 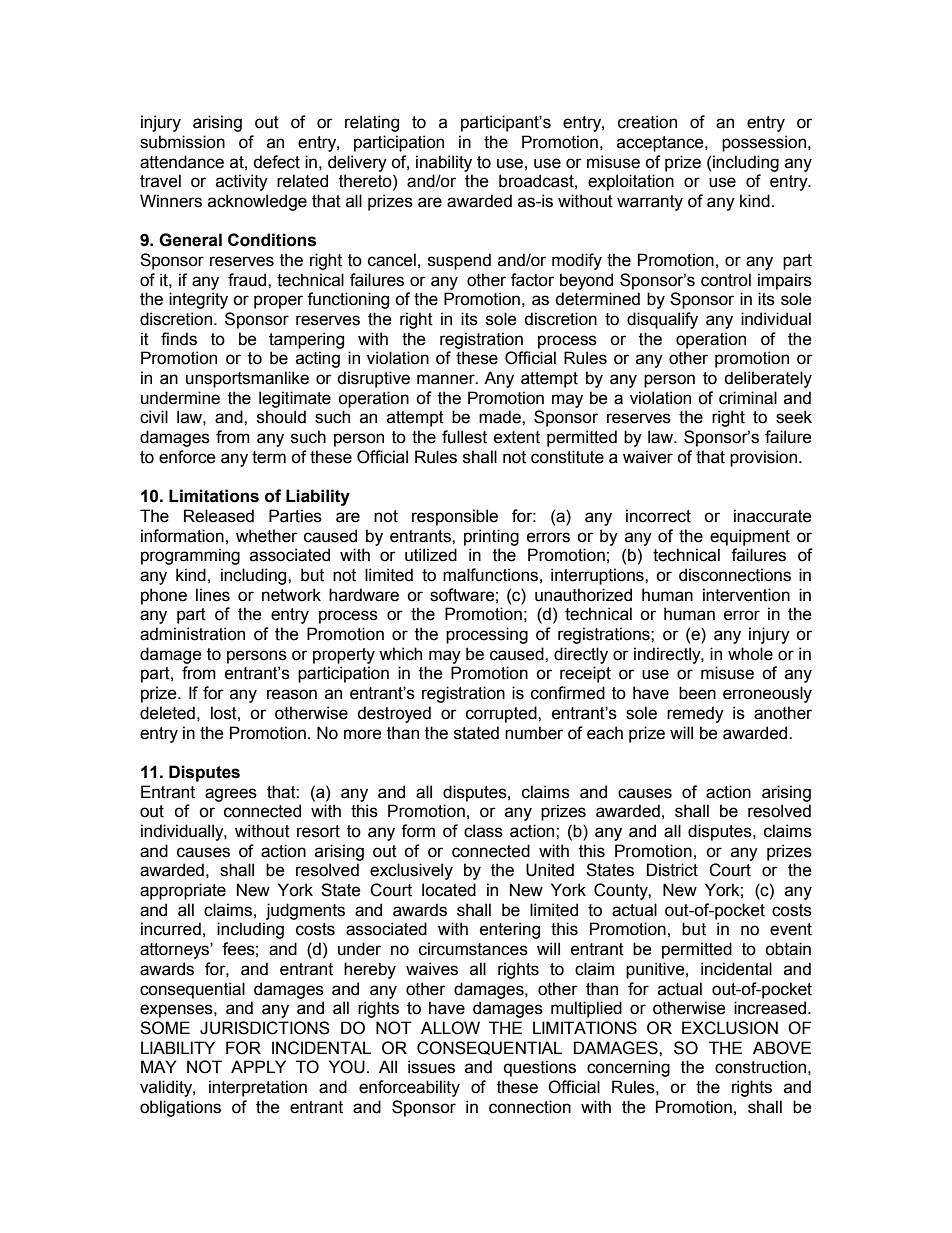 I want to click on intervention, so click(x=746, y=595).
